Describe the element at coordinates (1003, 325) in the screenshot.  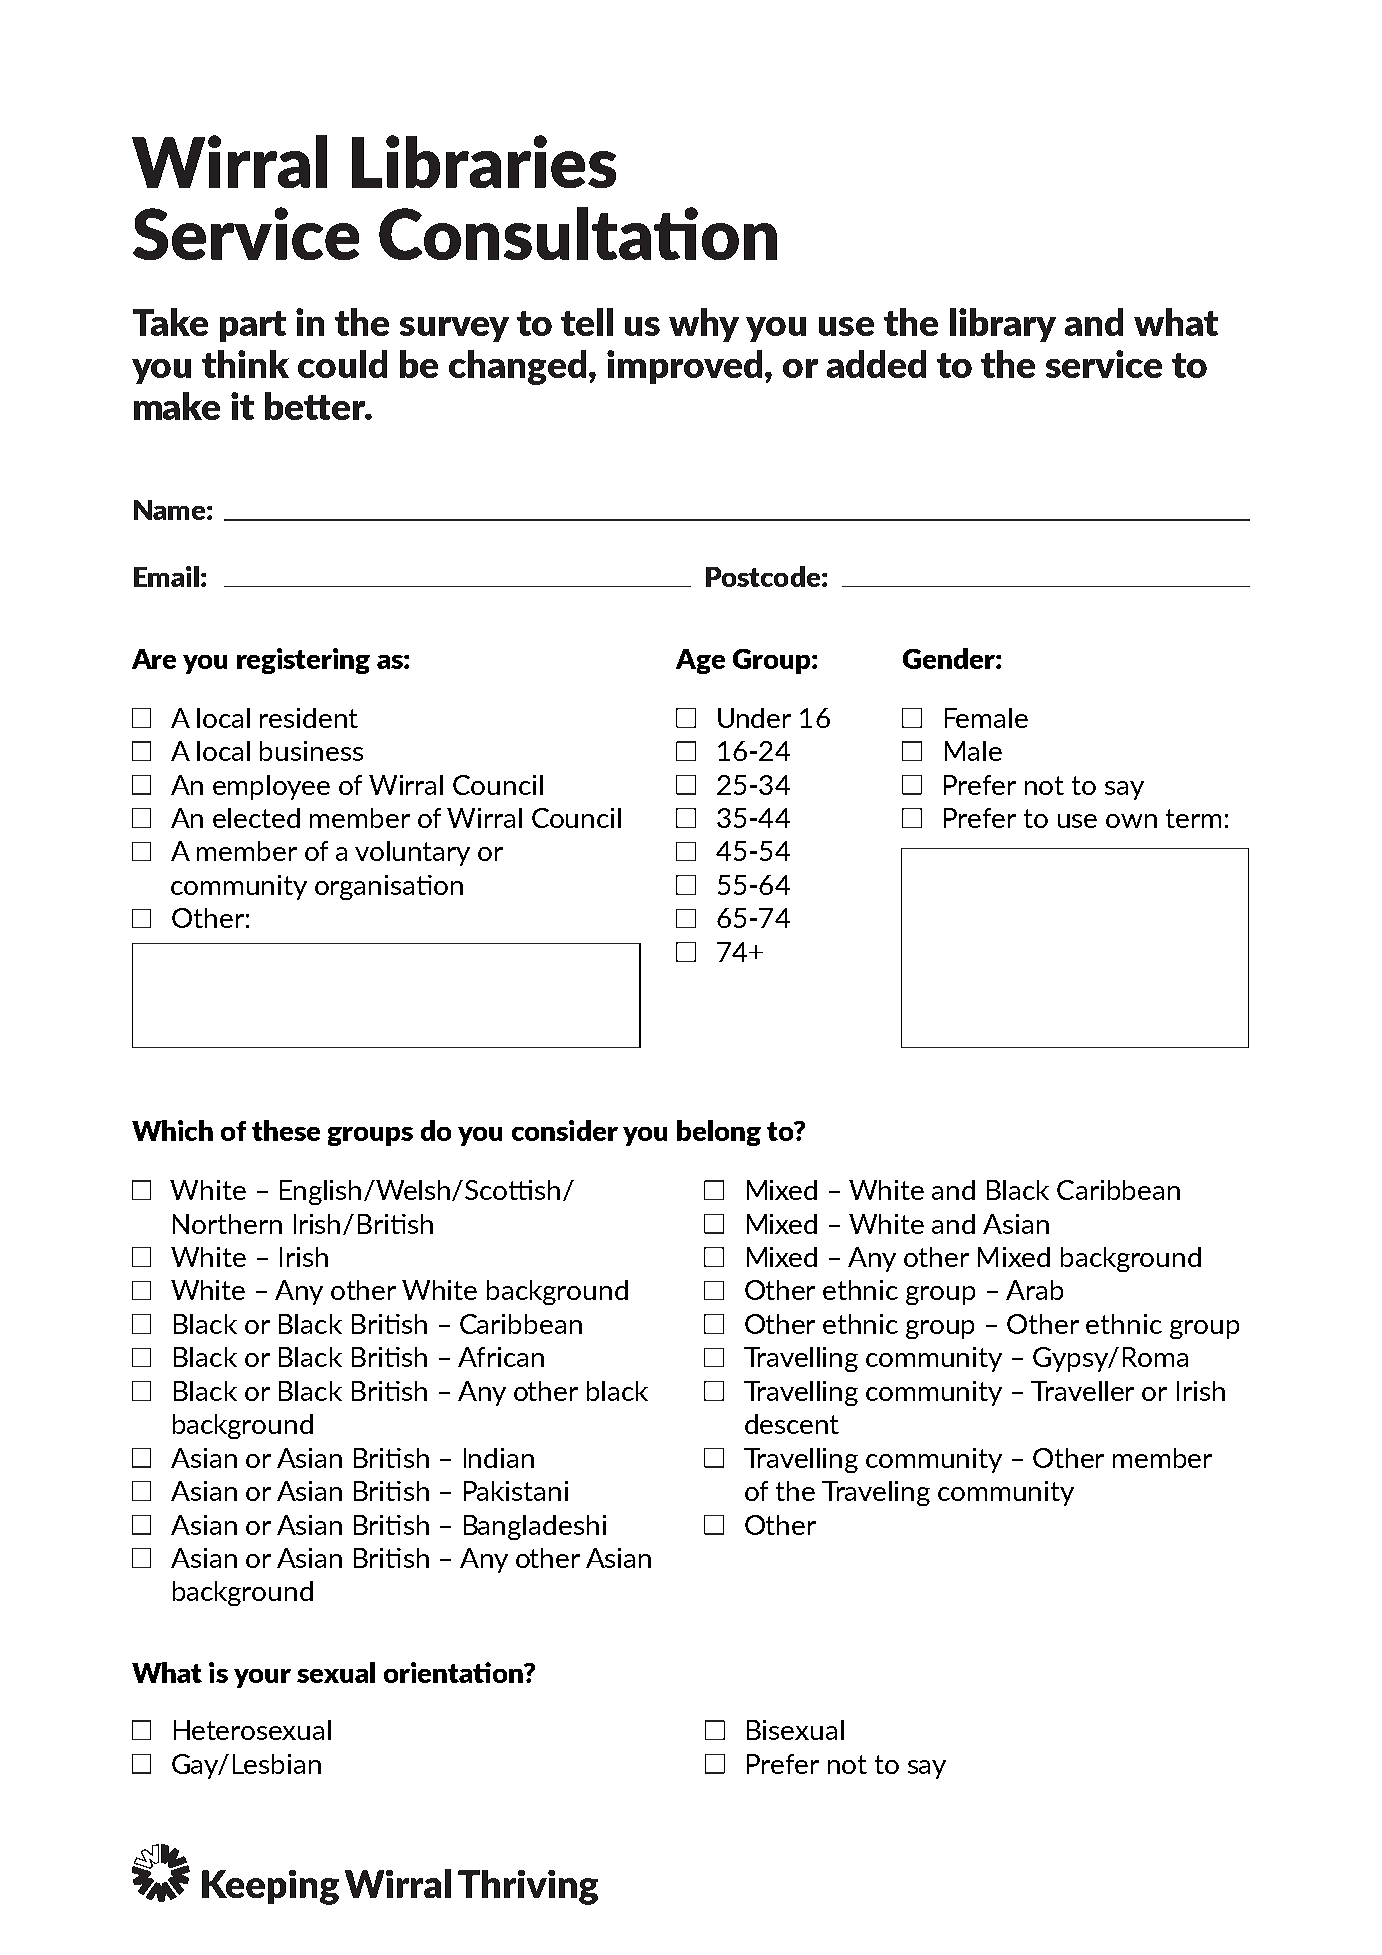
I see `library` at that location.
